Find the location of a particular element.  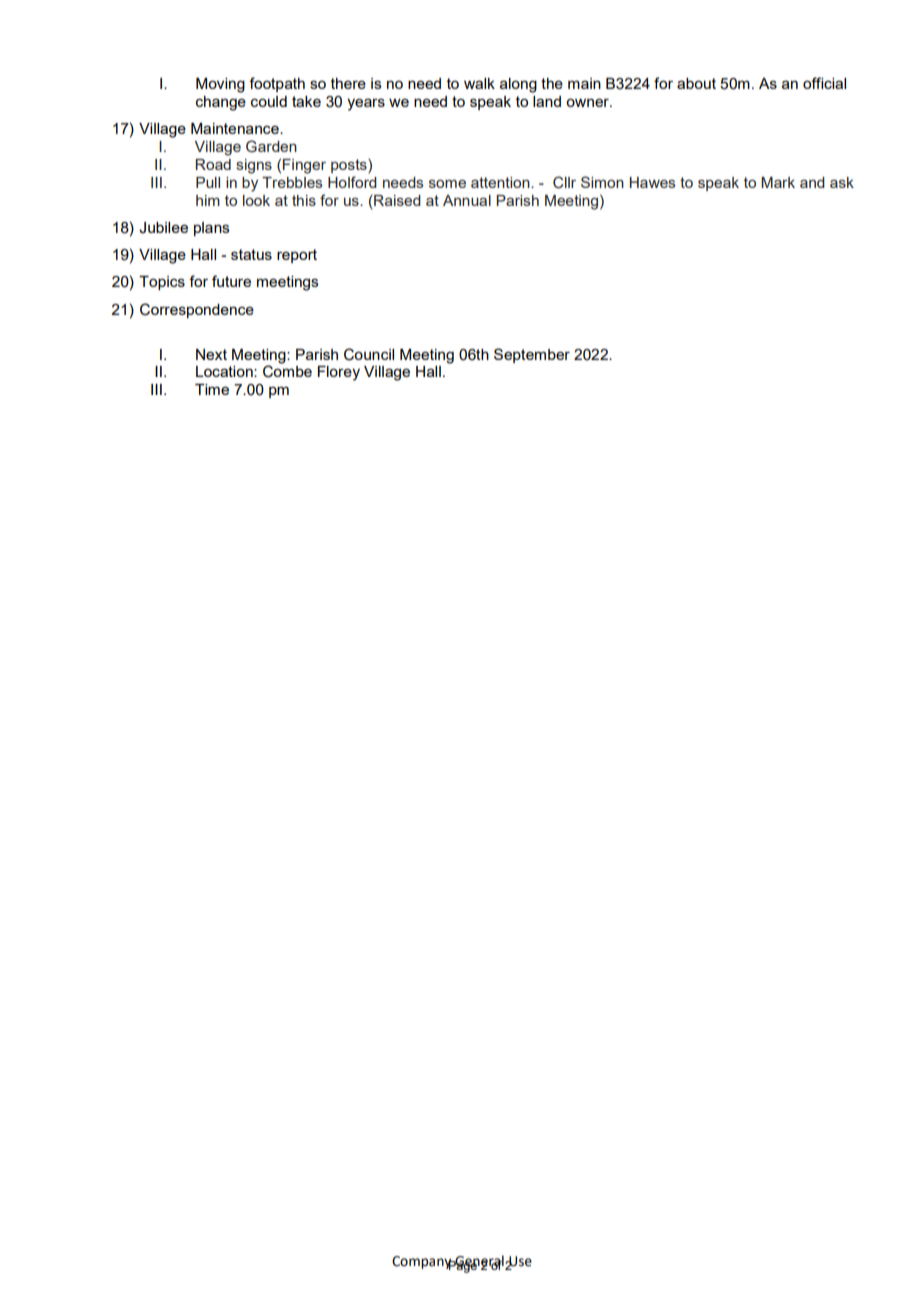

Mark is located at coordinates (778, 182).
